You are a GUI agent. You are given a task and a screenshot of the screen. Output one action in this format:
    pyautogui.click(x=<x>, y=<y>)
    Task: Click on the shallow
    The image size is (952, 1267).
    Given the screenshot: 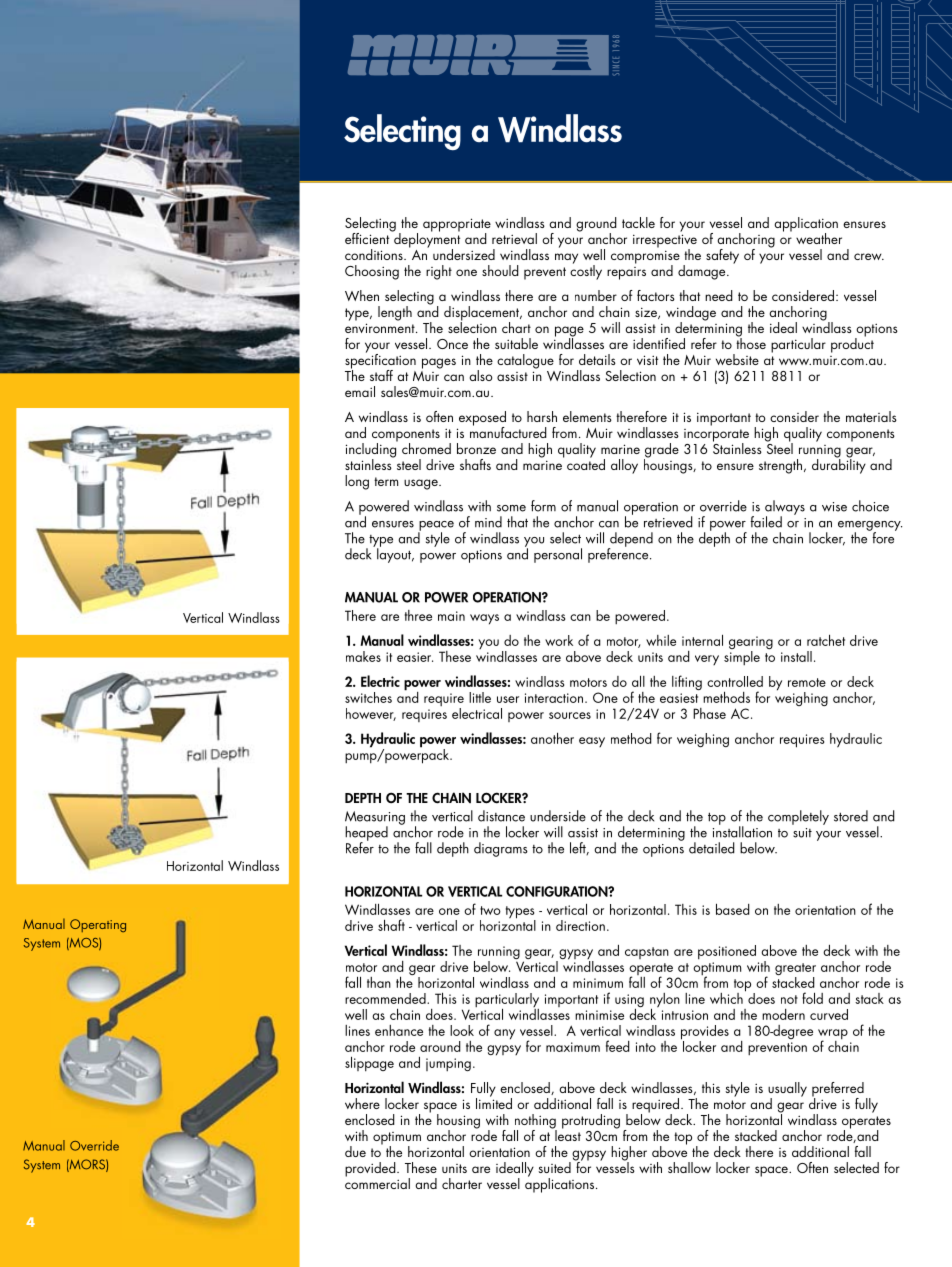 What is the action you would take?
    pyautogui.click(x=689, y=1167)
